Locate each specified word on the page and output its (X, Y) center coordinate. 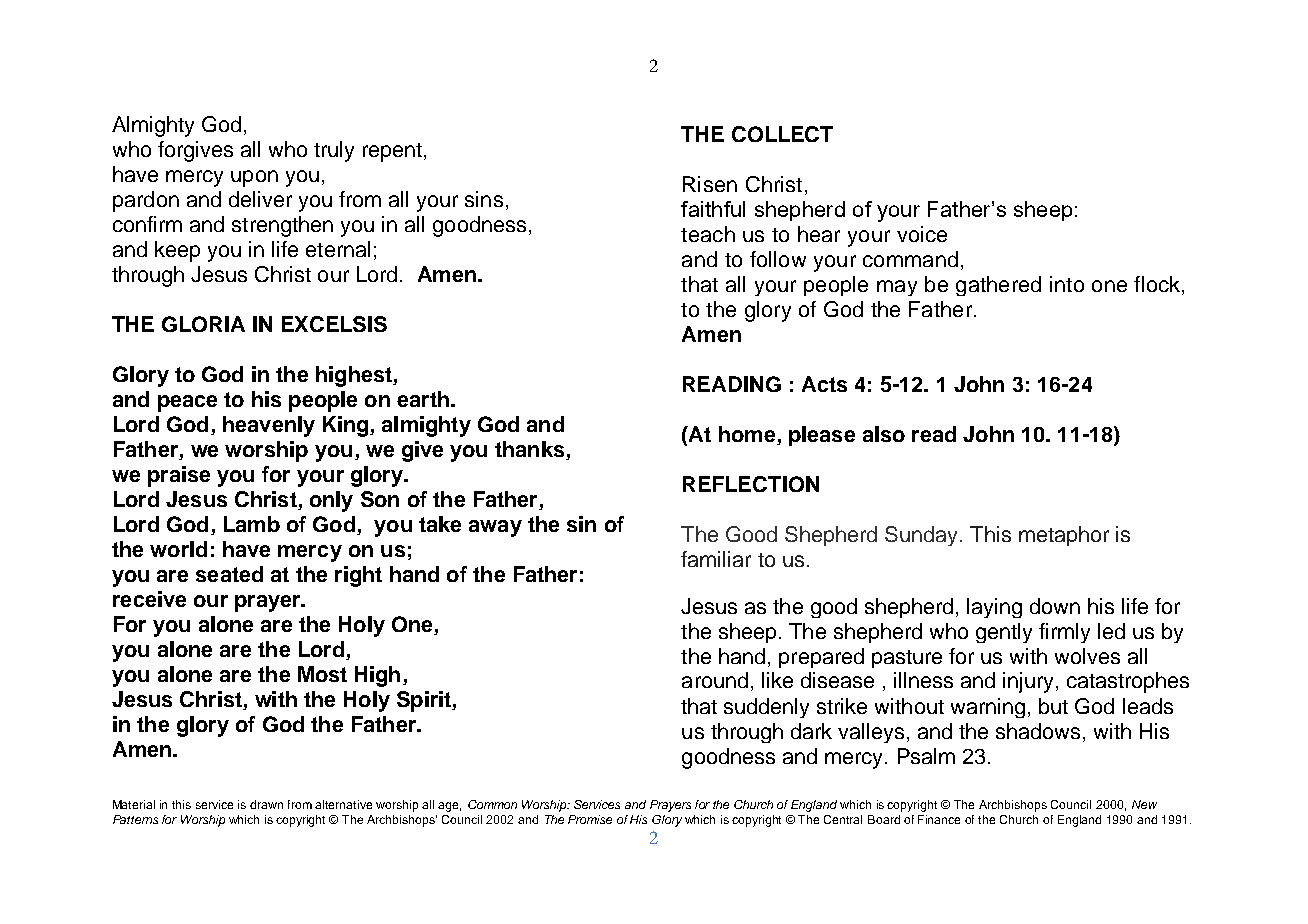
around (715, 680)
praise (179, 476)
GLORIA (203, 324)
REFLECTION (751, 484)
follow (778, 259)
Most (322, 674)
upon (254, 178)
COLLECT (782, 134)
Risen (710, 184)
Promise (590, 819)
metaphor (1064, 536)
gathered (998, 286)
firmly (1064, 633)
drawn (266, 804)
